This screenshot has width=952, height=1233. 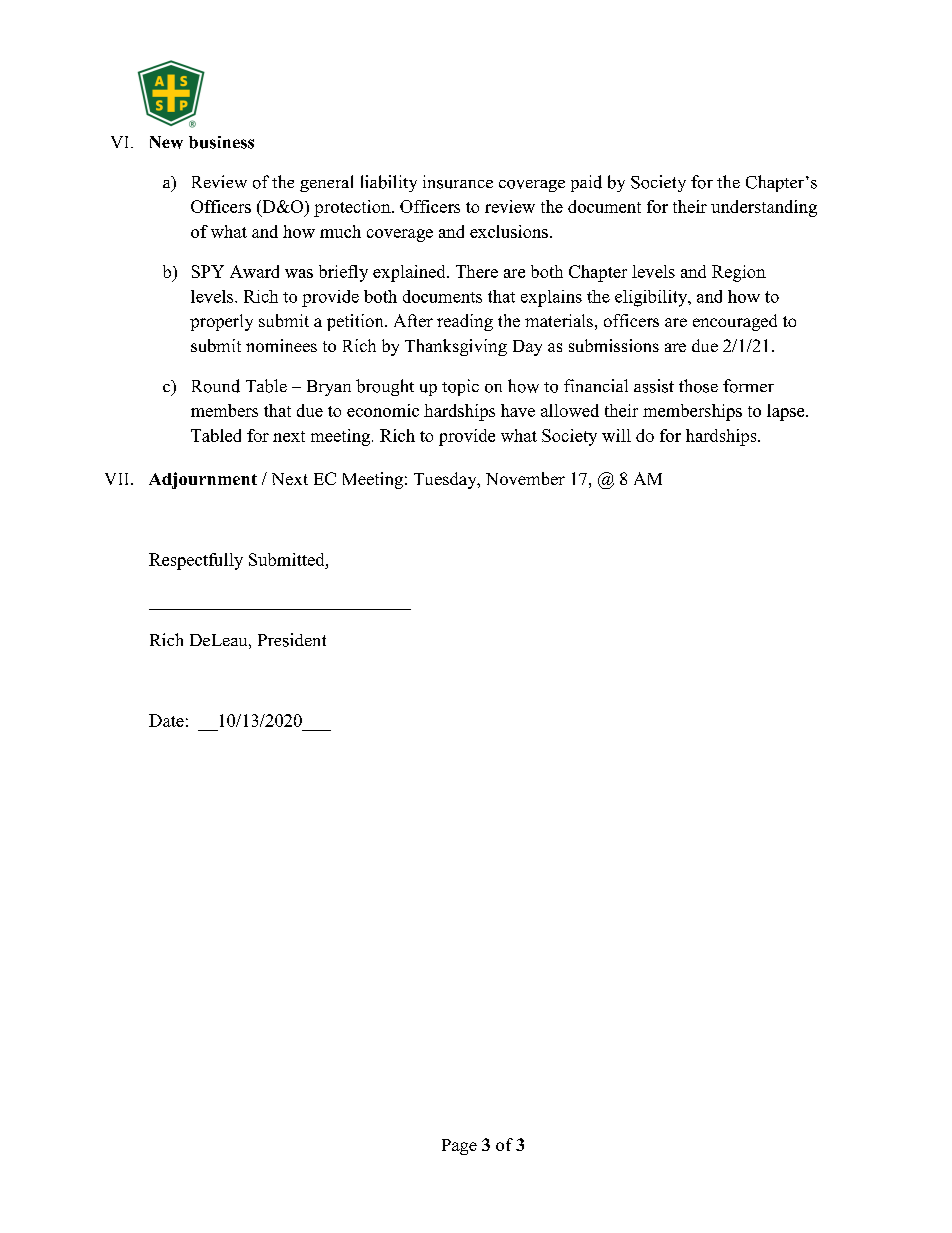 I want to click on Tuesday, so click(x=446, y=480).
